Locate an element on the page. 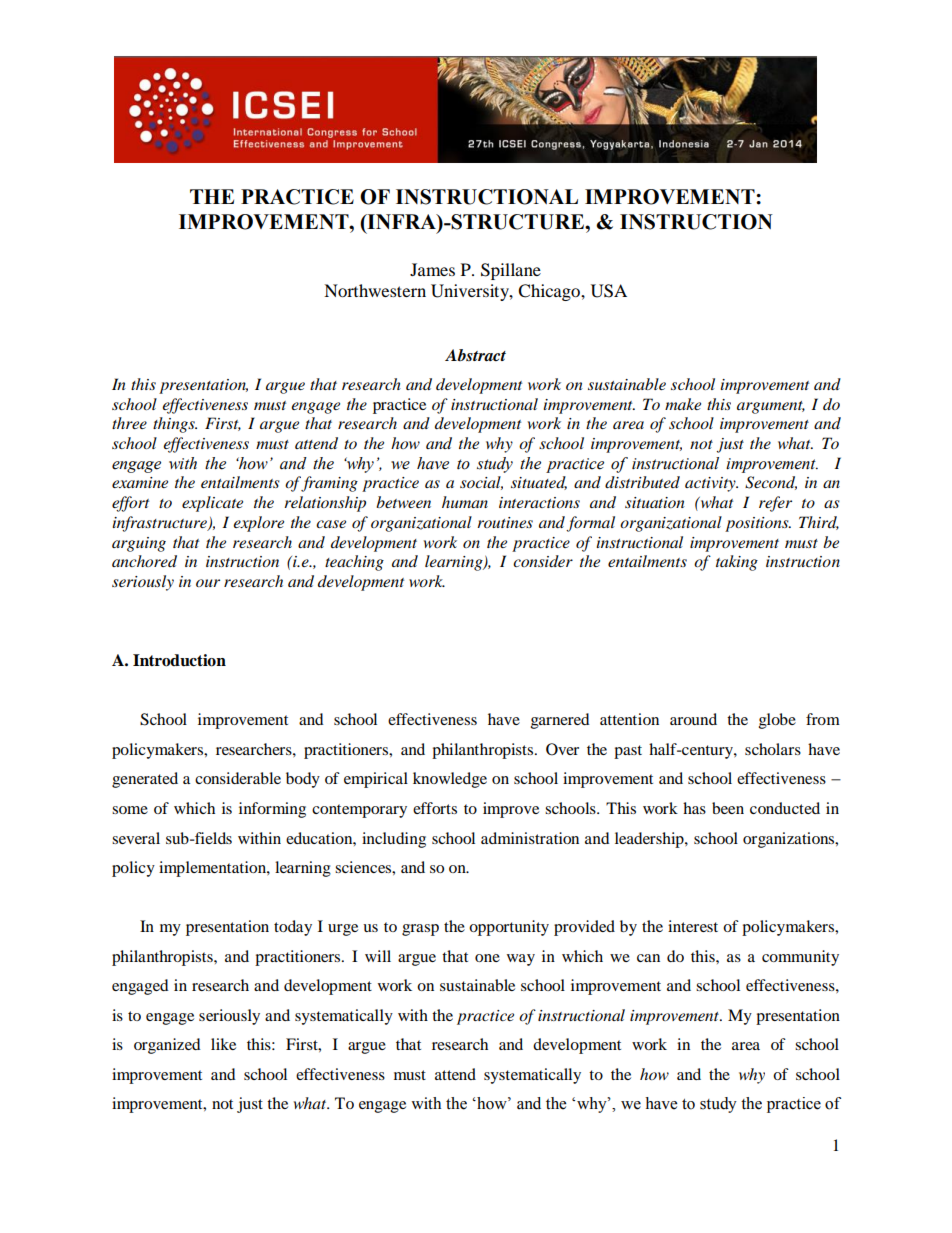  argument is located at coordinates (771, 407).
